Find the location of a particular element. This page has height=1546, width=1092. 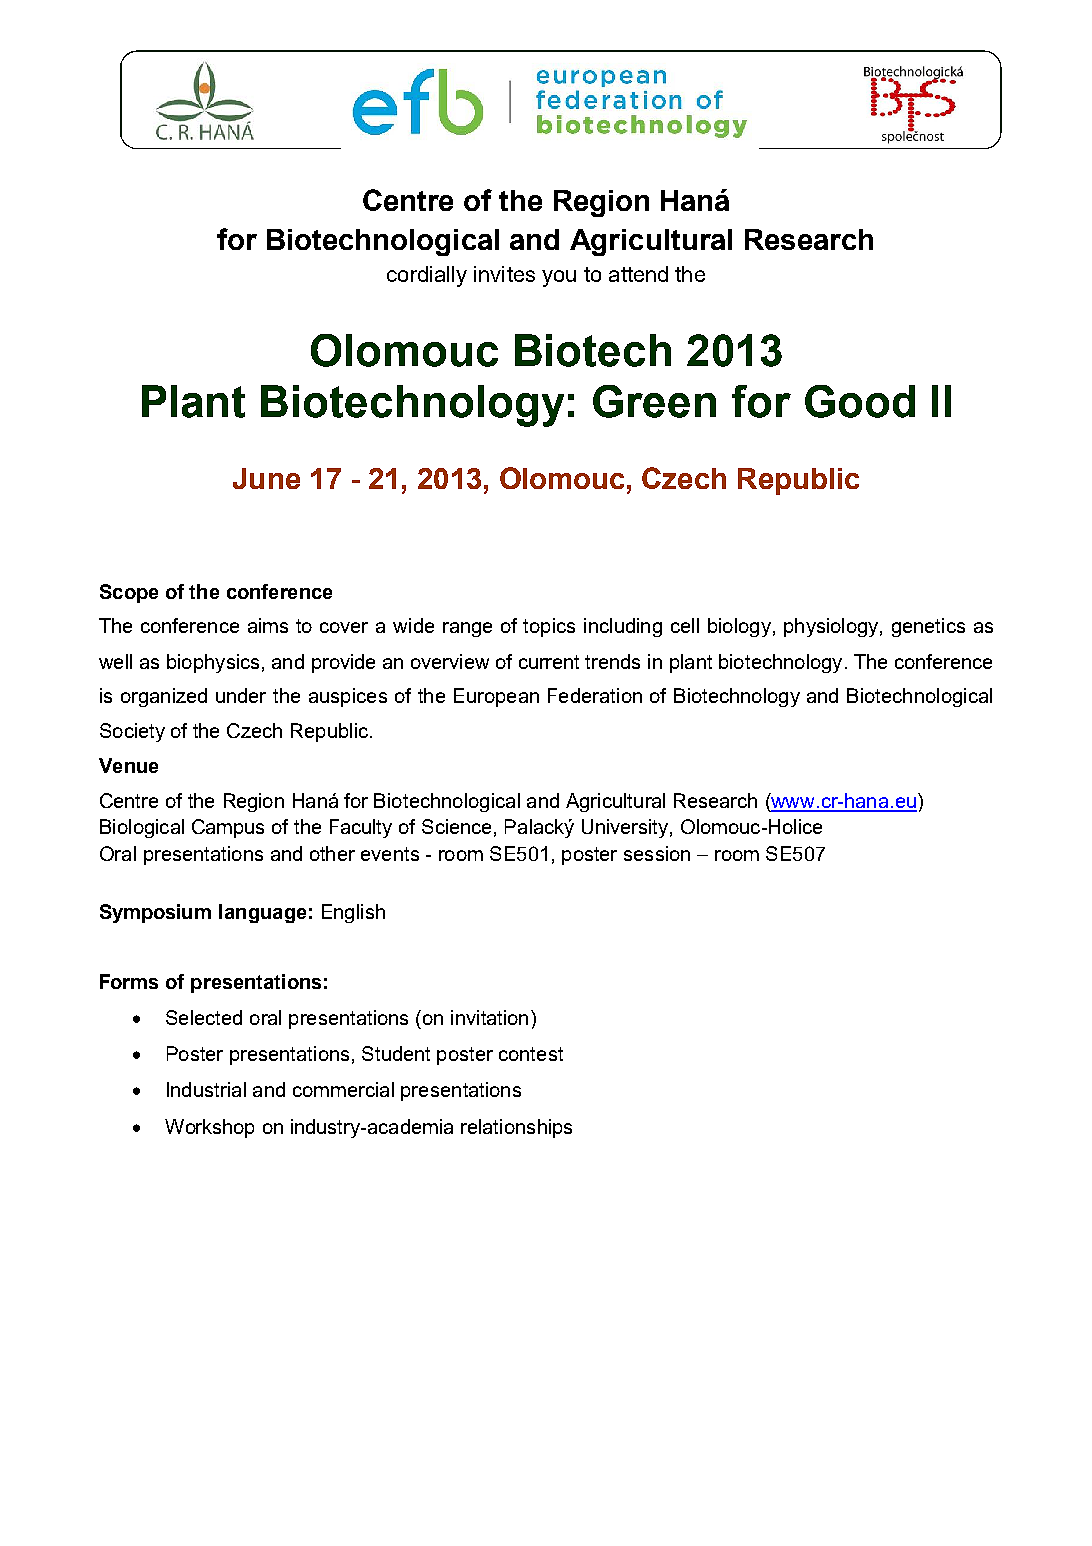

invites is located at coordinates (504, 274).
